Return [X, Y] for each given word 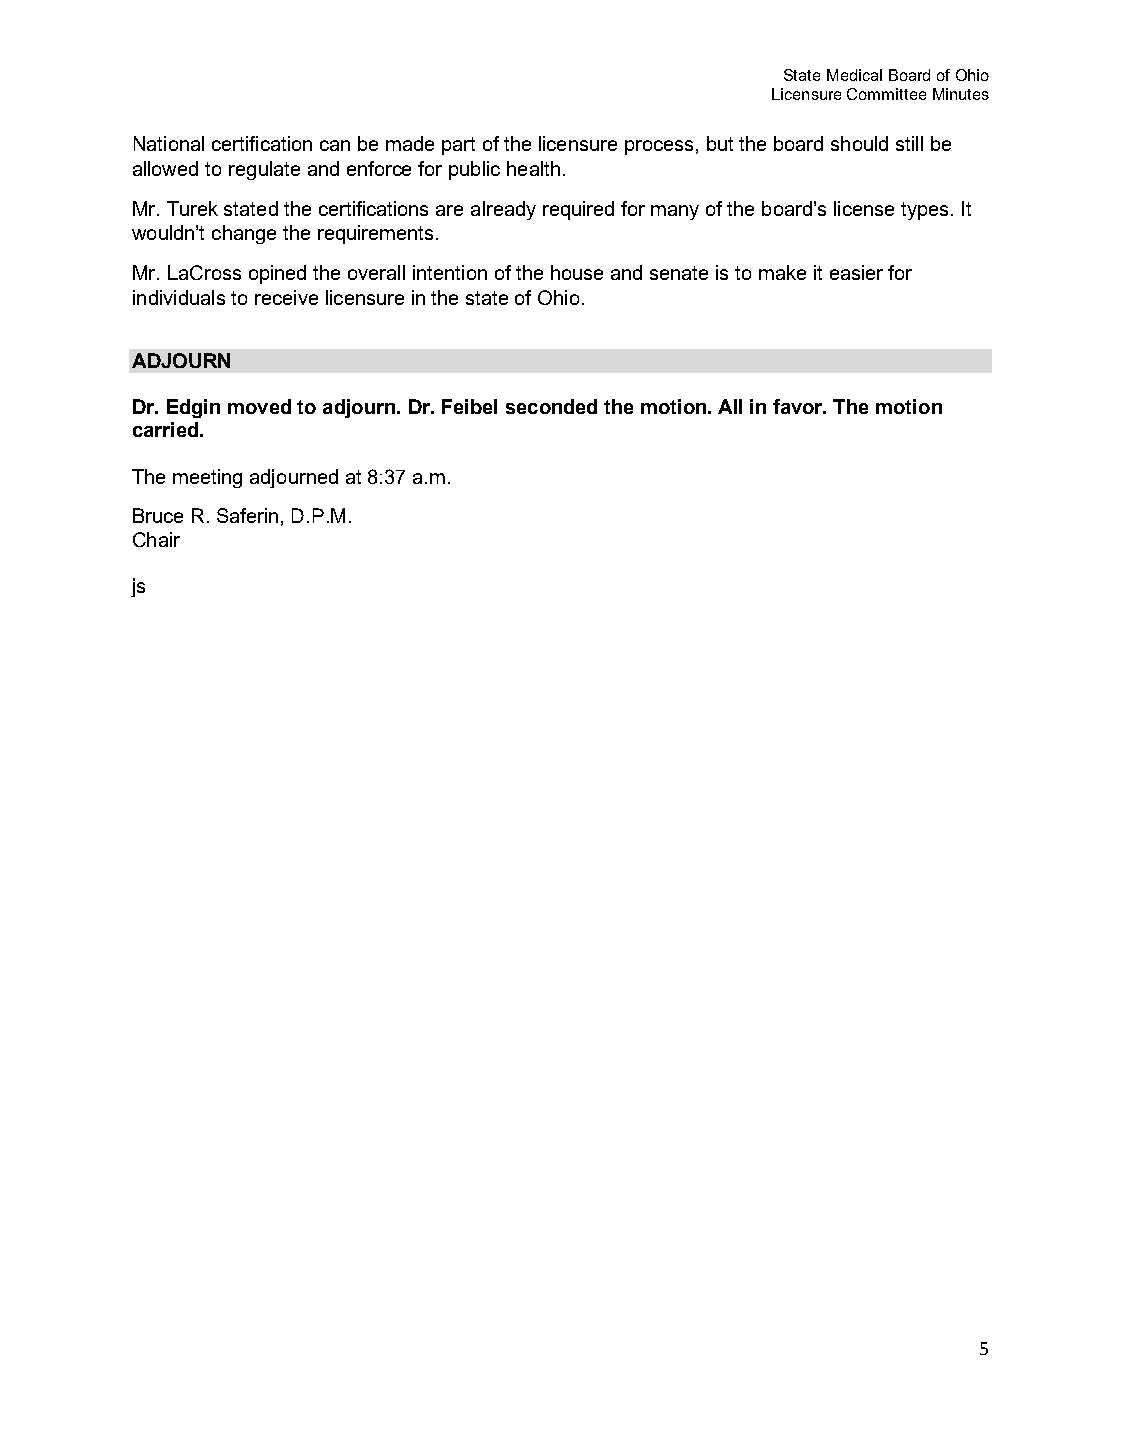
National [169, 143]
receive [286, 297]
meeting [207, 478]
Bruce [158, 515]
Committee [886, 94]
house [577, 272]
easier [856, 272]
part [458, 146]
